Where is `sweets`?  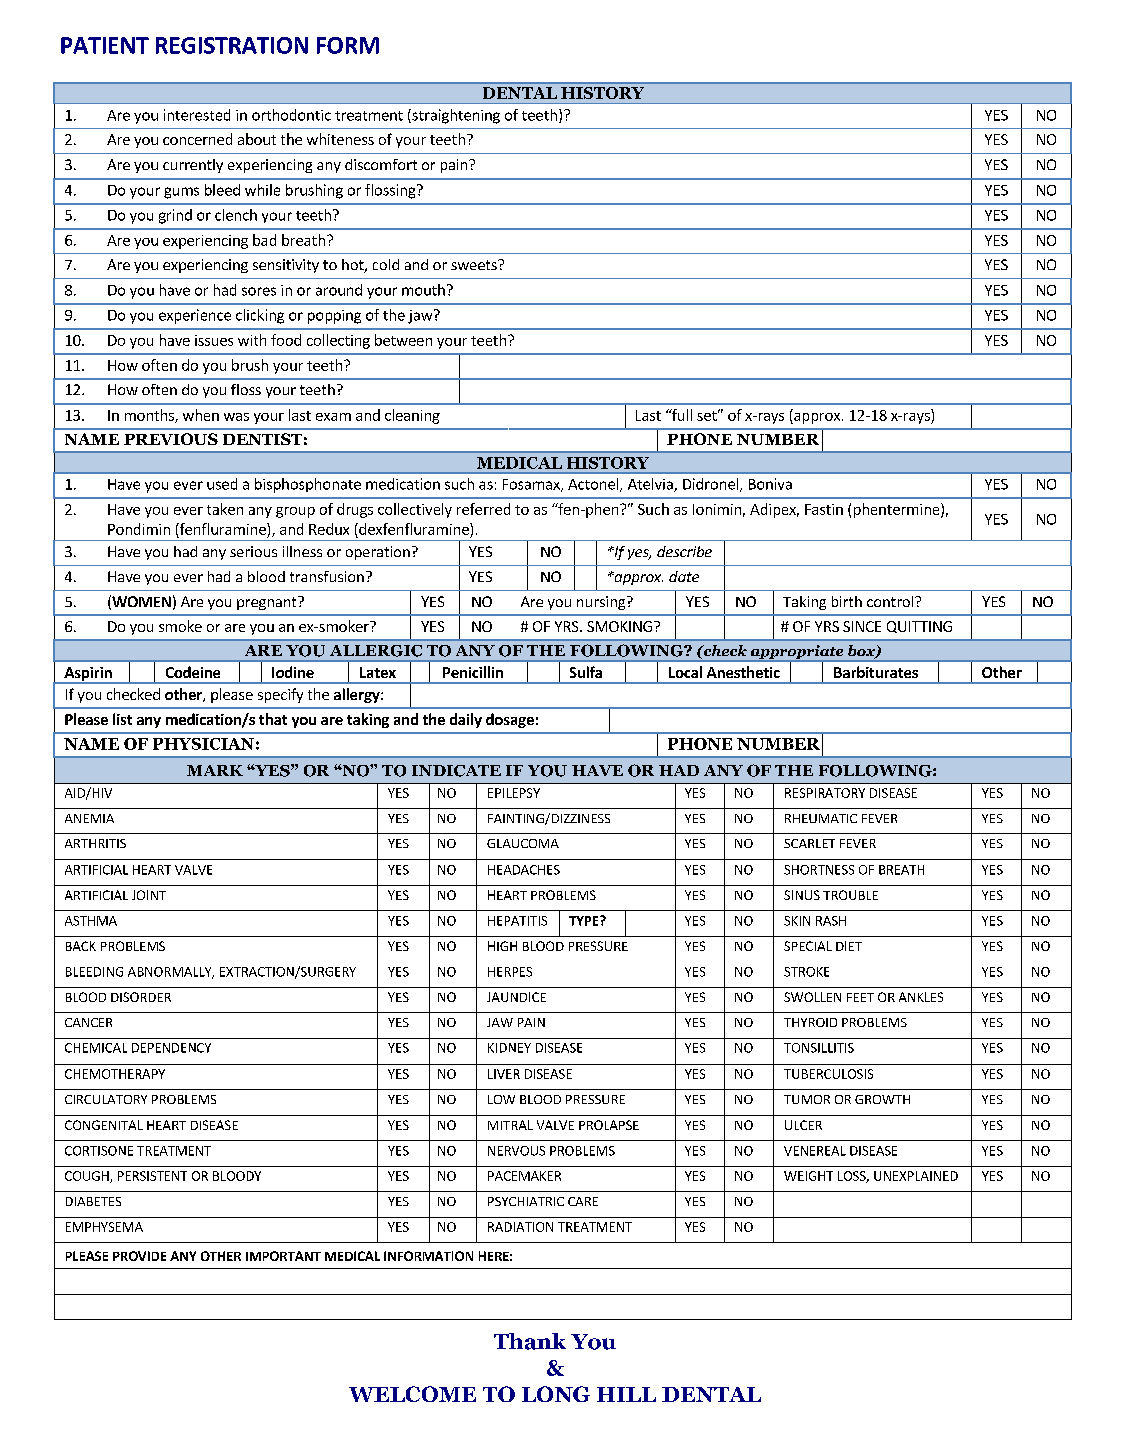 sweets is located at coordinates (475, 265).
